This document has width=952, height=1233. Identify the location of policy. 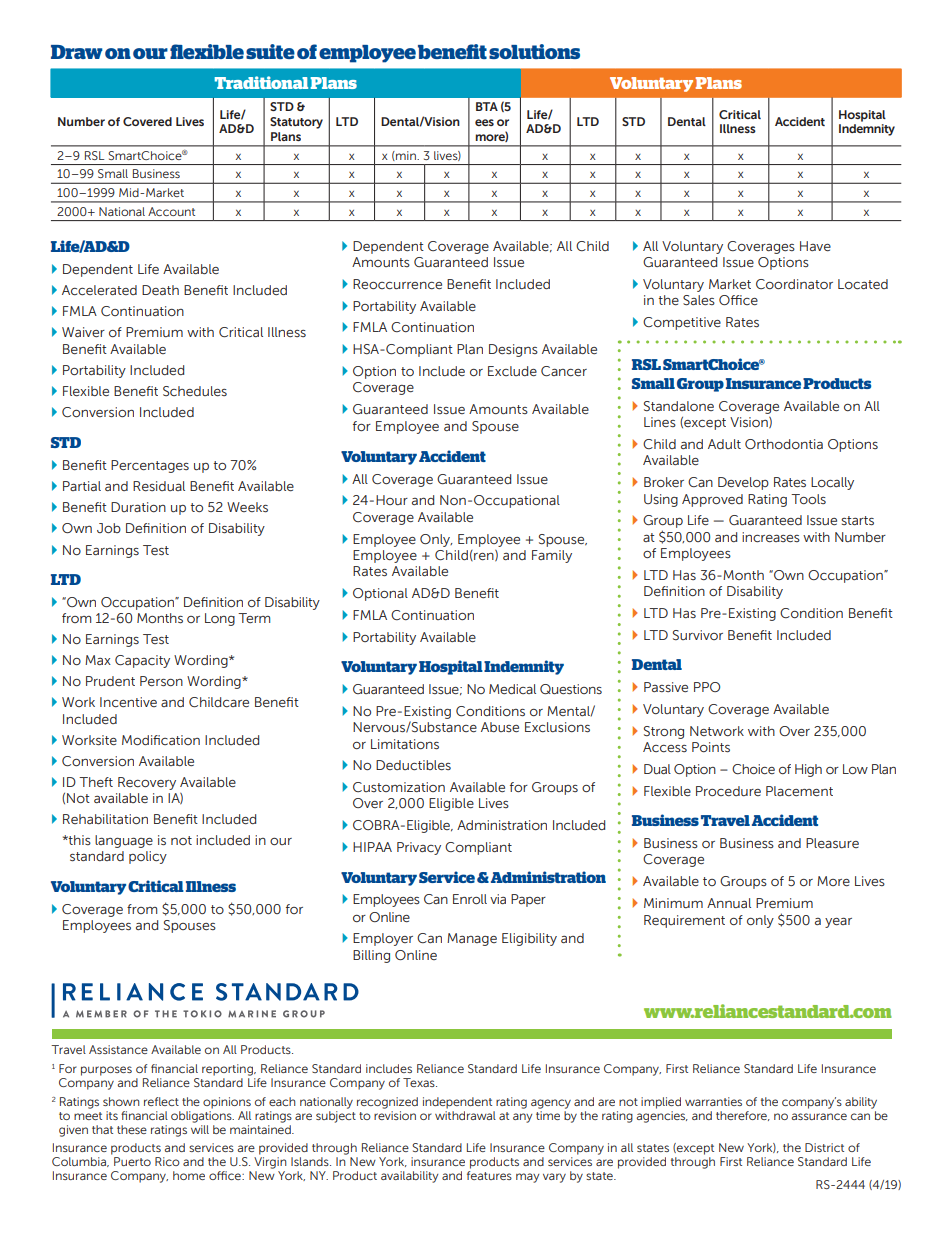
(148, 857).
